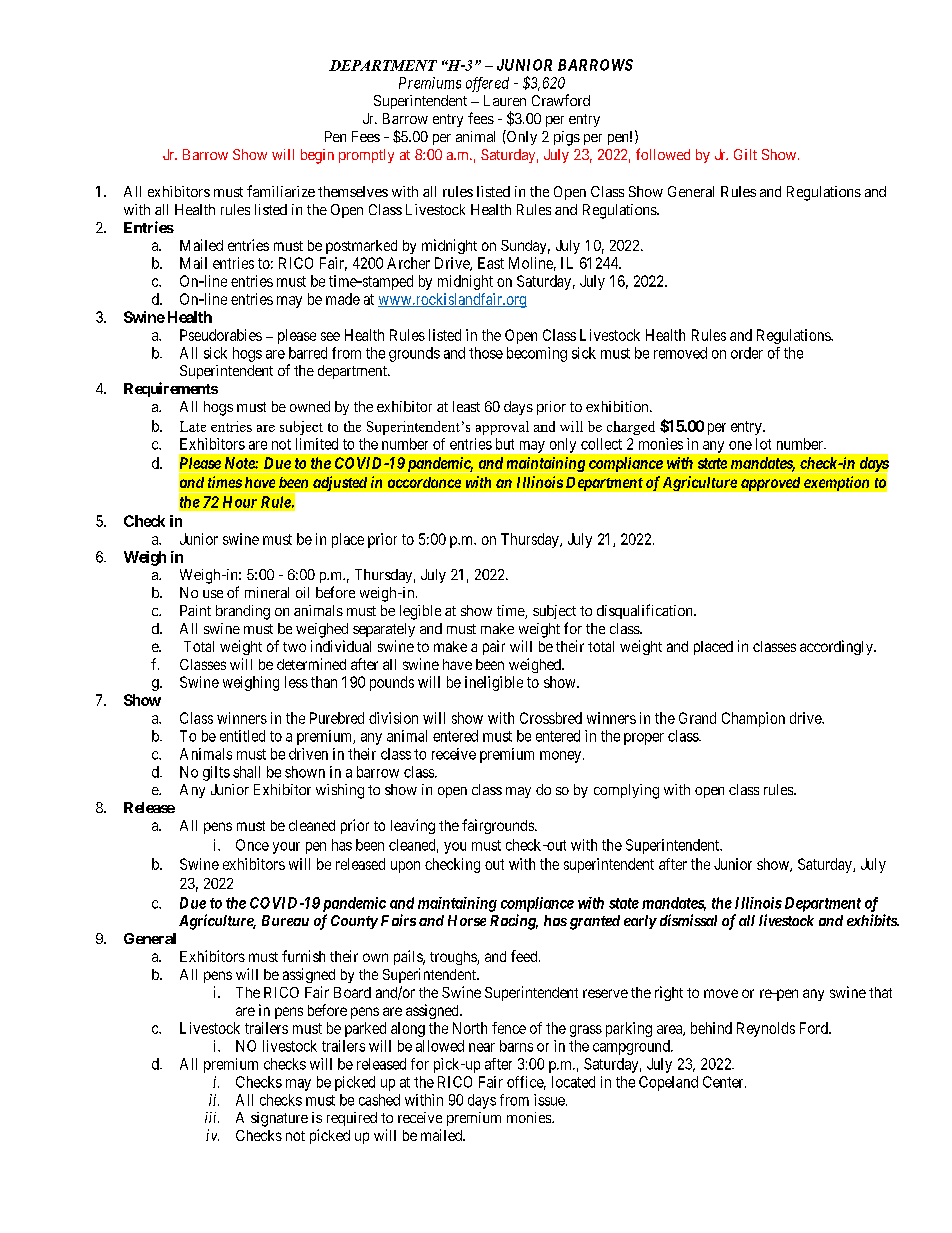  What do you see at coordinates (240, 502) in the screenshot?
I see `Hour` at bounding box center [240, 502].
